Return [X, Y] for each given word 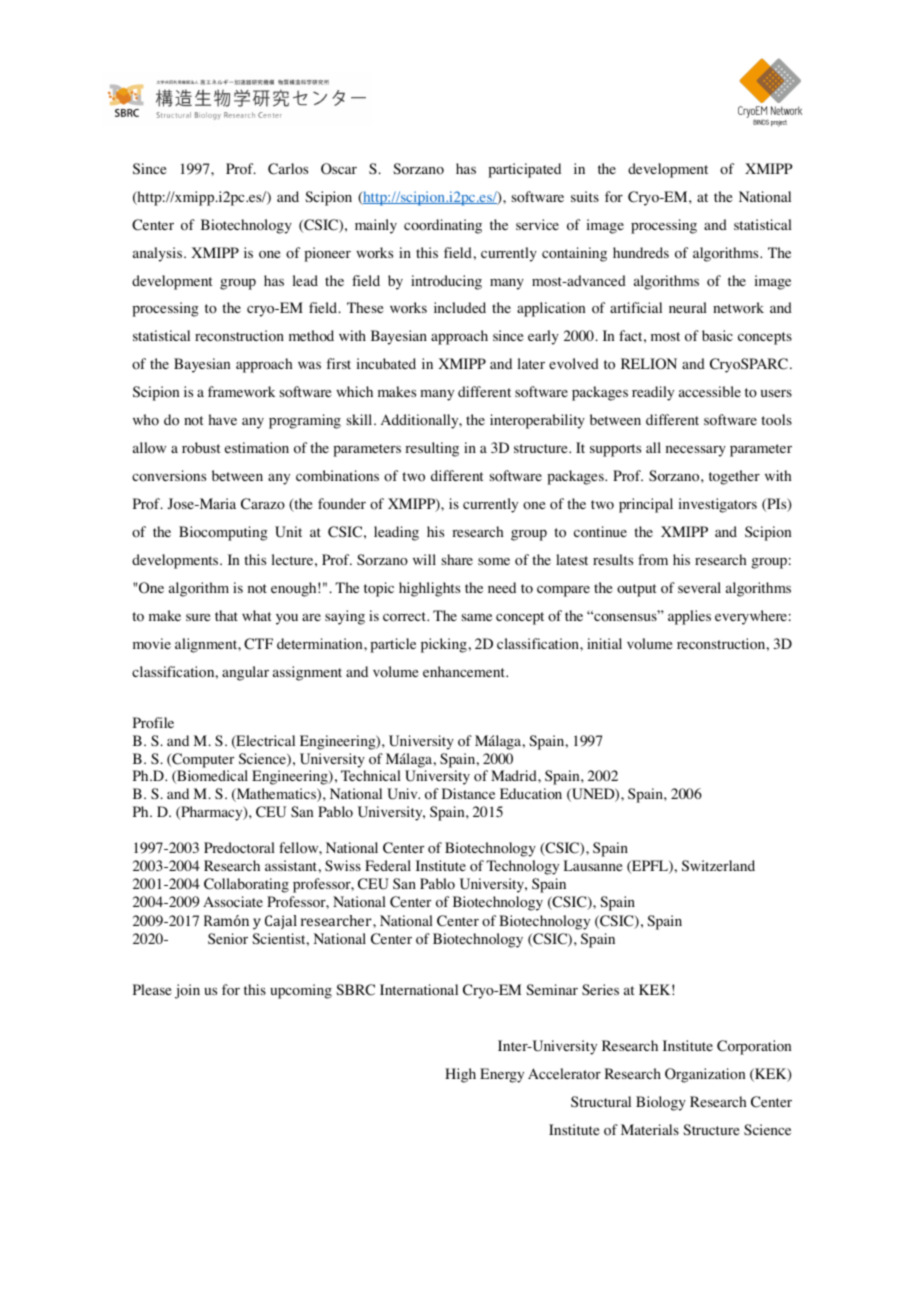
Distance [468, 793]
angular [245, 673]
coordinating [443, 226]
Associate [233, 902]
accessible [710, 391]
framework [241, 392]
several [699, 587]
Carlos [288, 169]
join [187, 991]
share [457, 559]
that [226, 615]
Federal [388, 865]
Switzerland [718, 865]
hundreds [641, 252]
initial [604, 643]
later [531, 363]
